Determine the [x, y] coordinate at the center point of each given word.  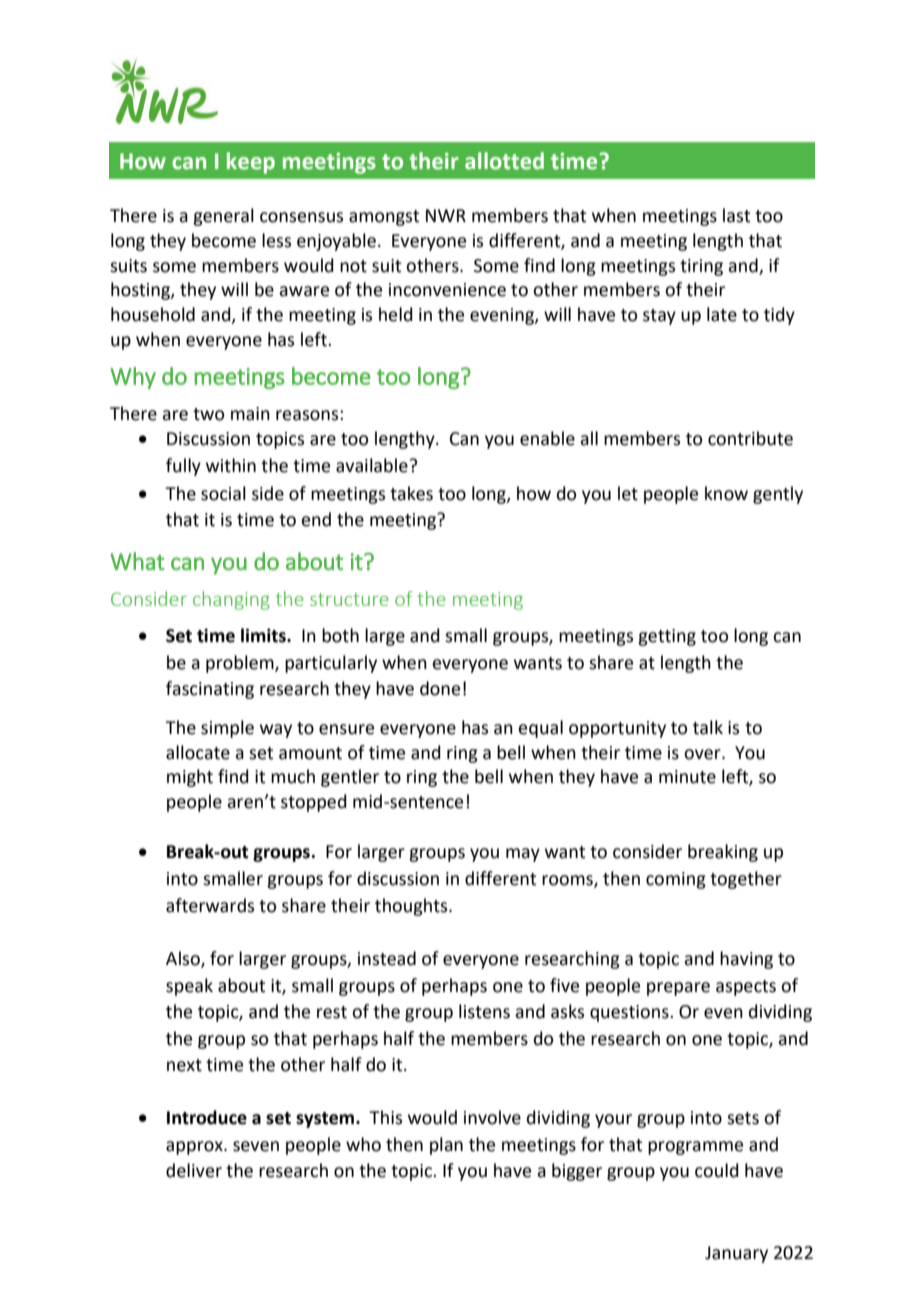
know [726, 493]
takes [411, 493]
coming [676, 880]
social [223, 493]
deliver [194, 1170]
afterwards [210, 905]
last [736, 215]
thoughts [412, 907]
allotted [504, 161]
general [223, 217]
